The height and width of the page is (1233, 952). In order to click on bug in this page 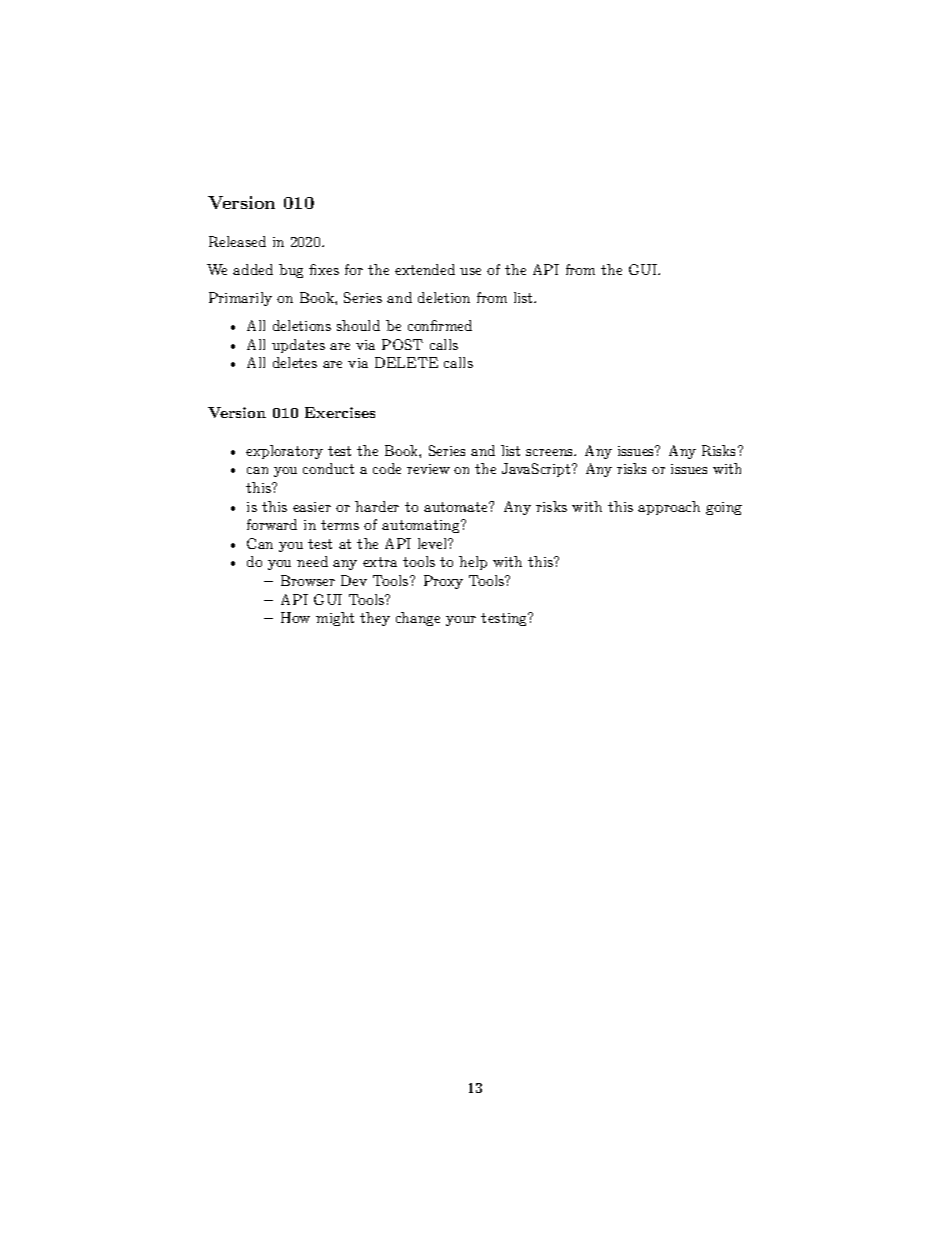, I will do `click(291, 271)`.
